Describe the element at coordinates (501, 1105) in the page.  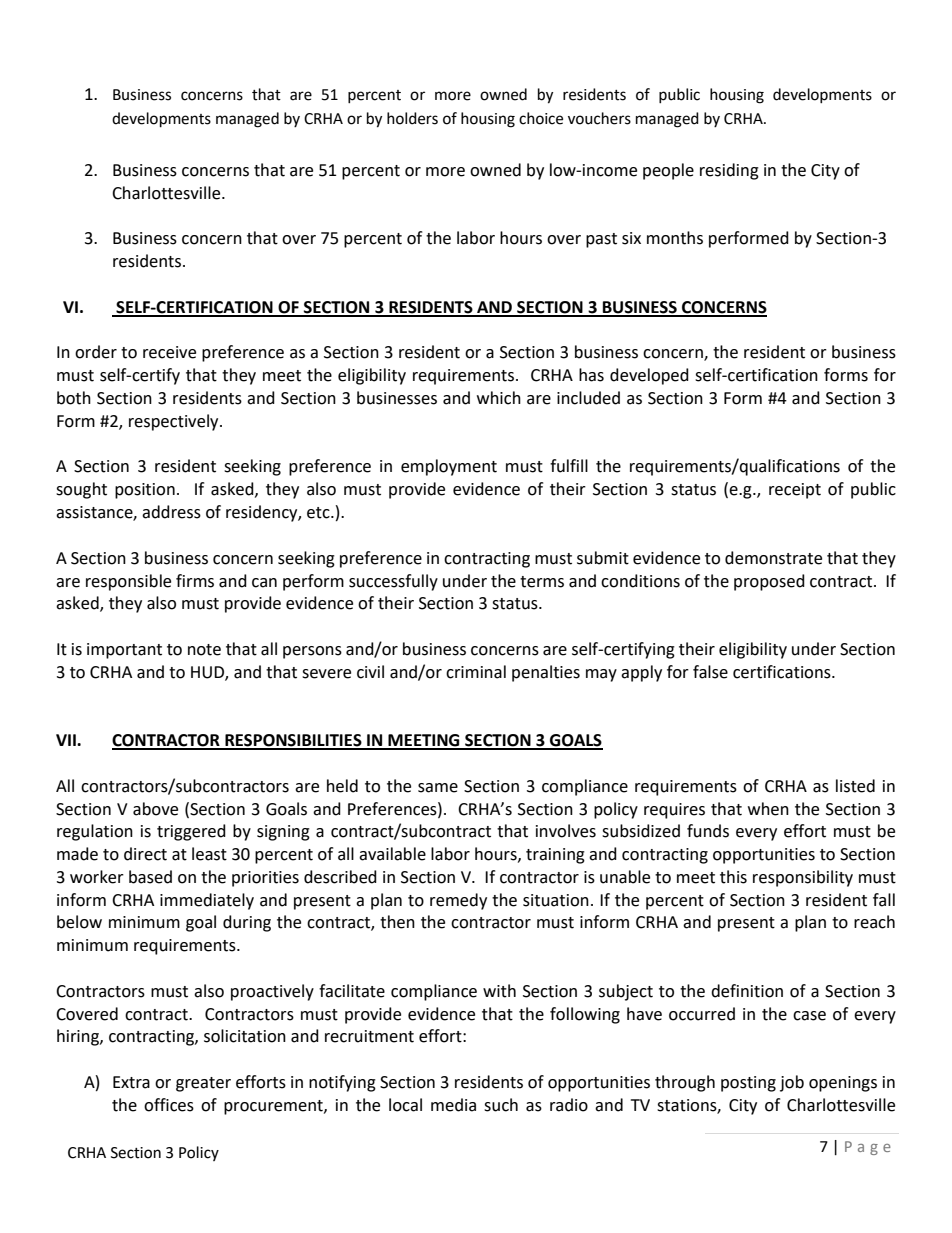
I see `such` at that location.
